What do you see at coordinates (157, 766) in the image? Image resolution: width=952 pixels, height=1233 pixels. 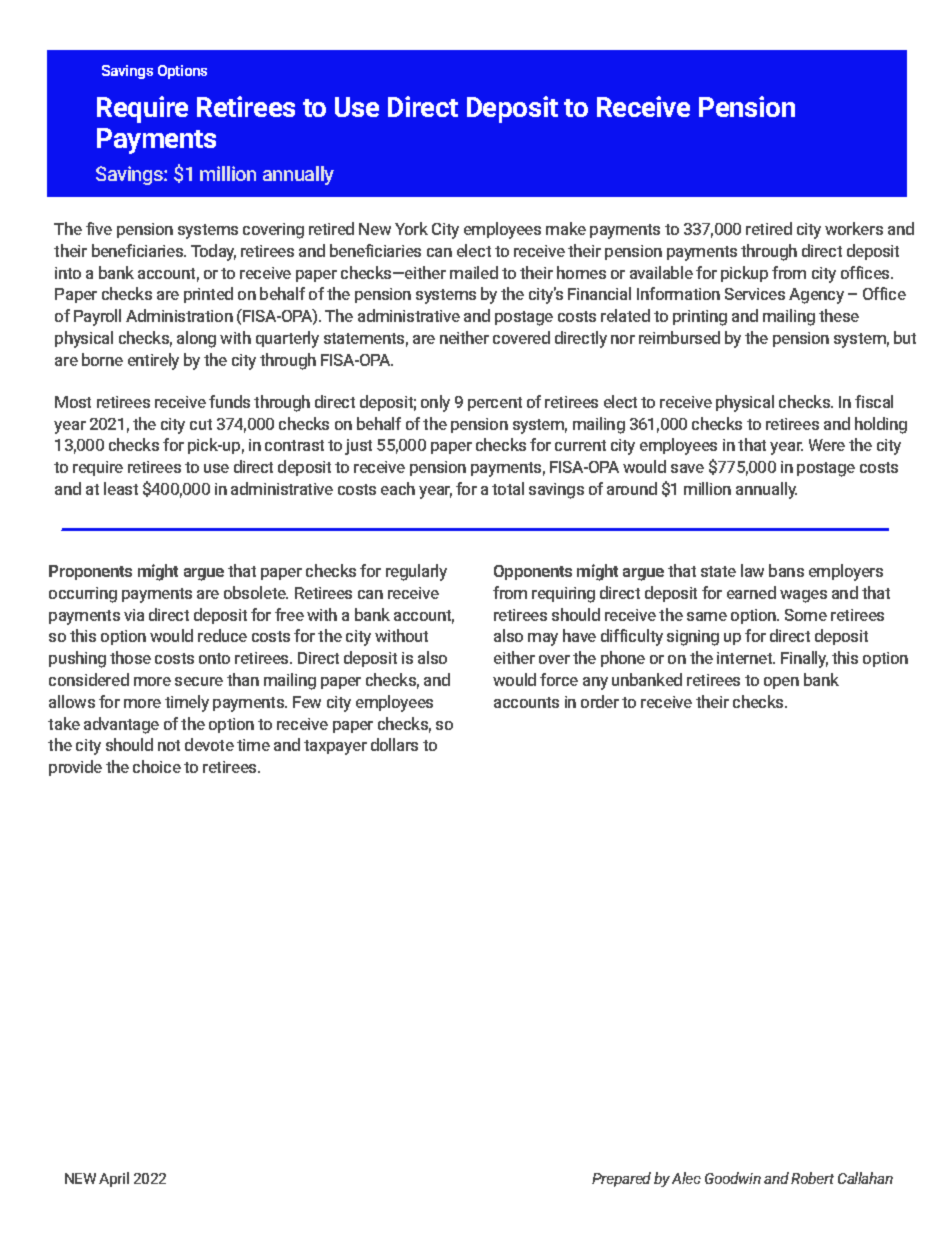 I see `choice` at bounding box center [157, 766].
